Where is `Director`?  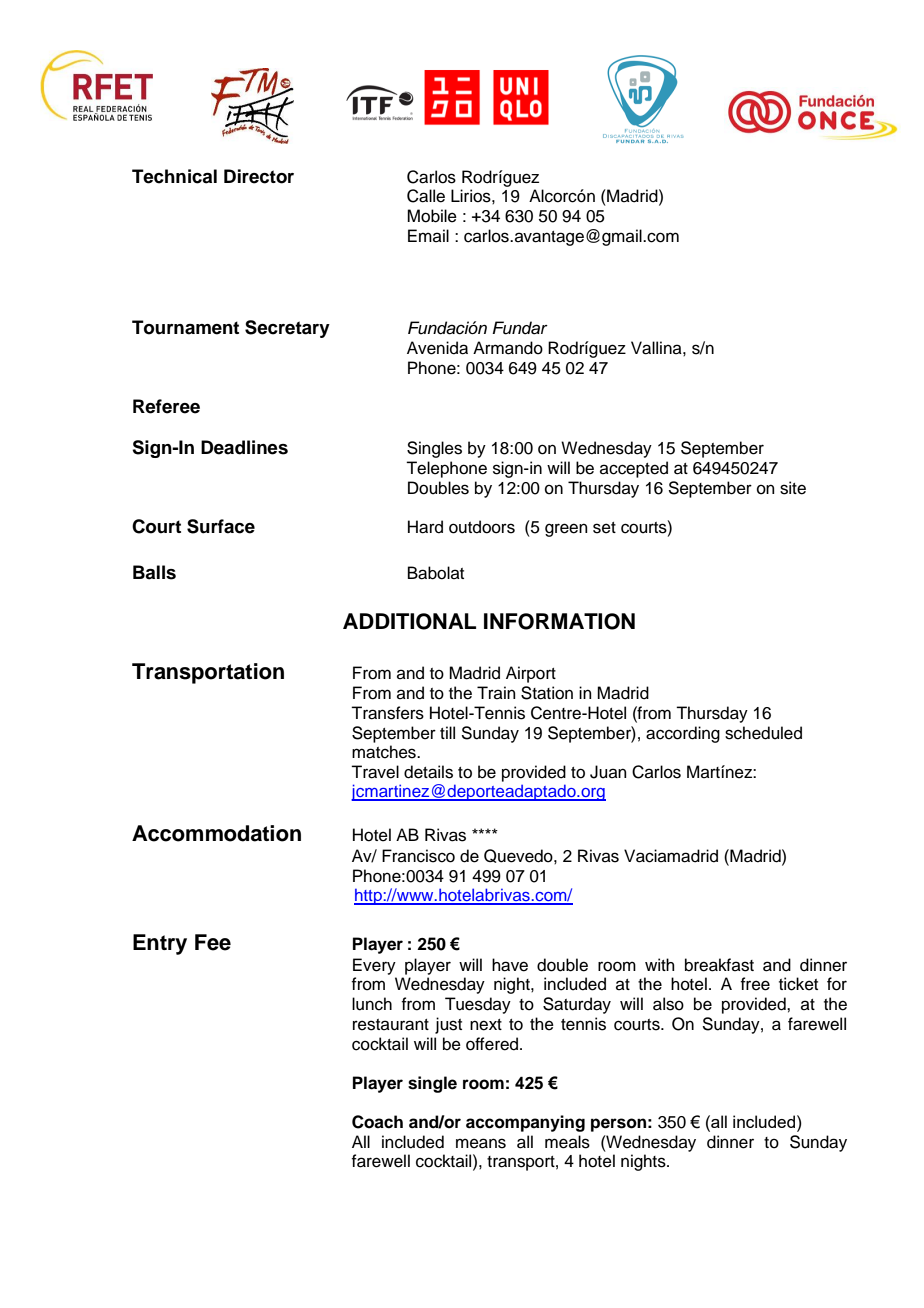 Director is located at coordinates (259, 176).
